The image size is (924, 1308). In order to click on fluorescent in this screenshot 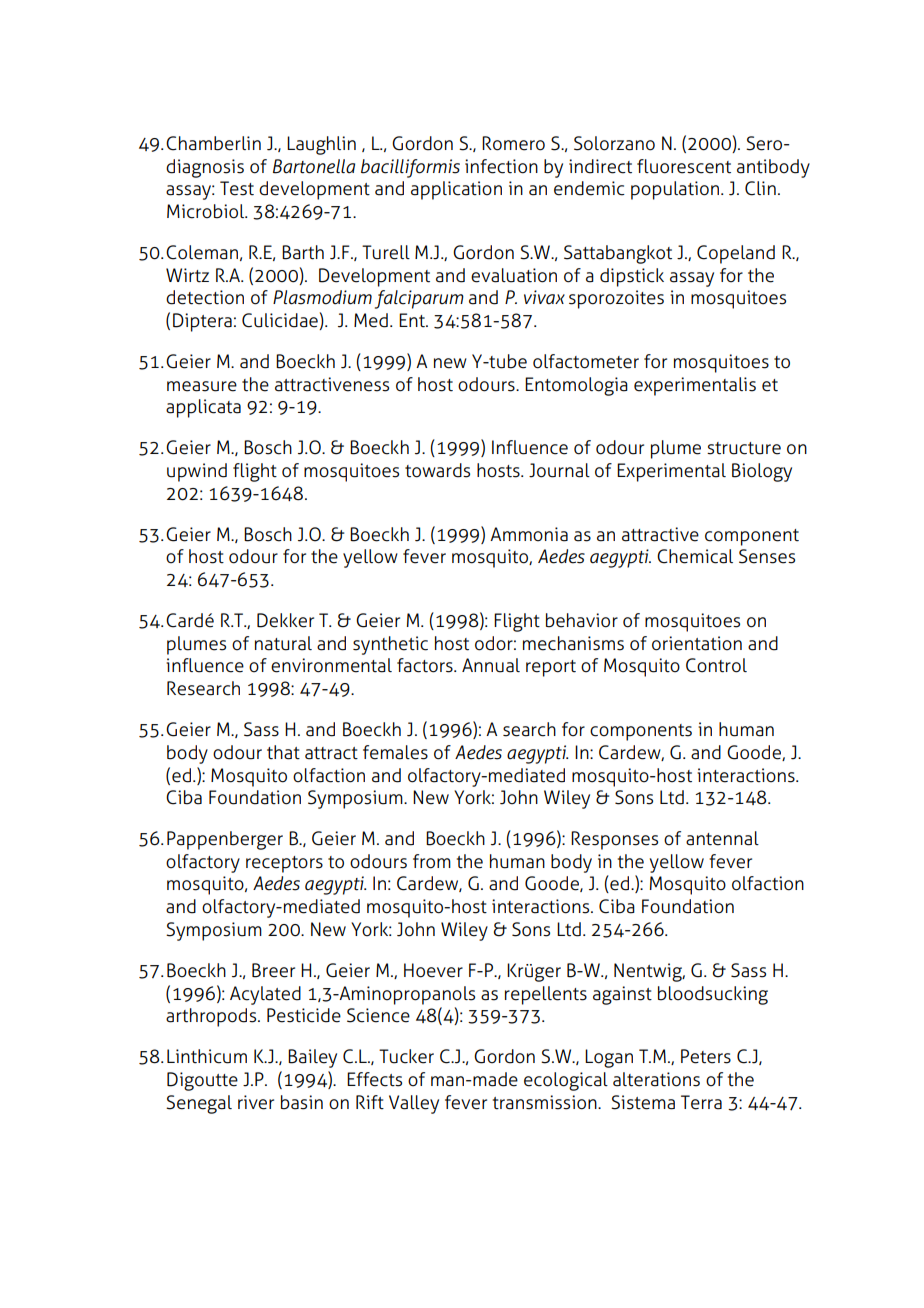, I will do `click(684, 166)`.
